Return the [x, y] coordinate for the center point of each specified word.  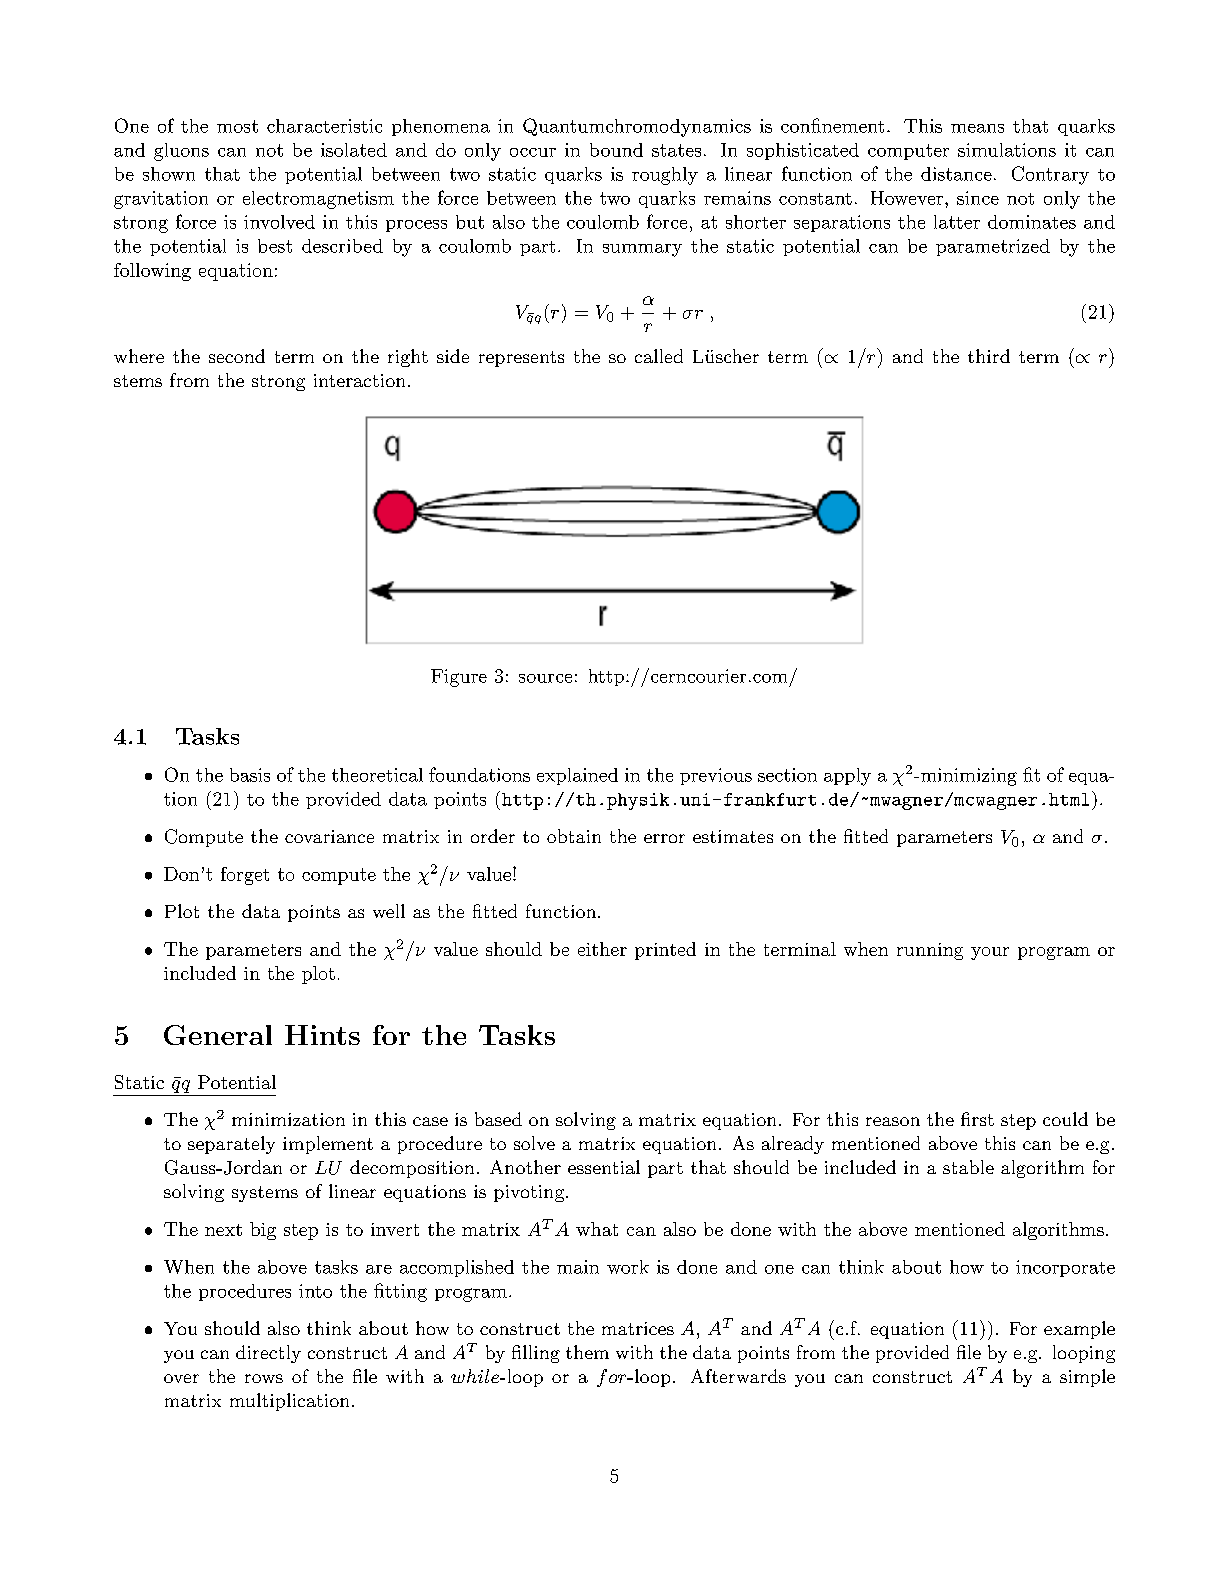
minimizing [969, 777]
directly [268, 1354]
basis [250, 775]
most [237, 126]
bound [616, 150]
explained [577, 776]
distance [956, 174]
